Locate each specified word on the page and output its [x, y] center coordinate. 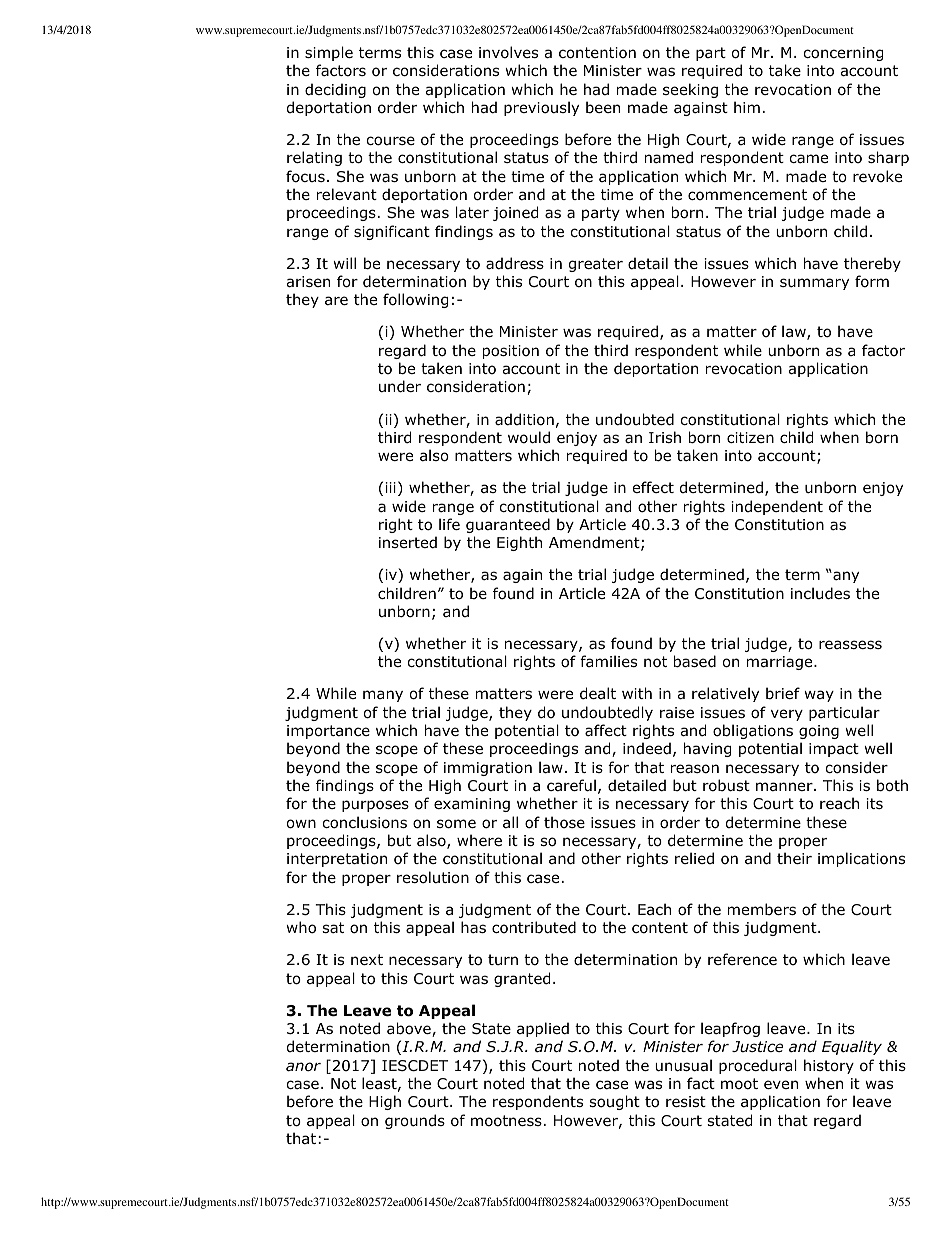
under [400, 386]
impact [834, 750]
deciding [335, 90]
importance [328, 732]
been [603, 107]
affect [606, 730]
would [529, 437]
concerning [843, 54]
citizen [750, 437]
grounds [415, 1121]
